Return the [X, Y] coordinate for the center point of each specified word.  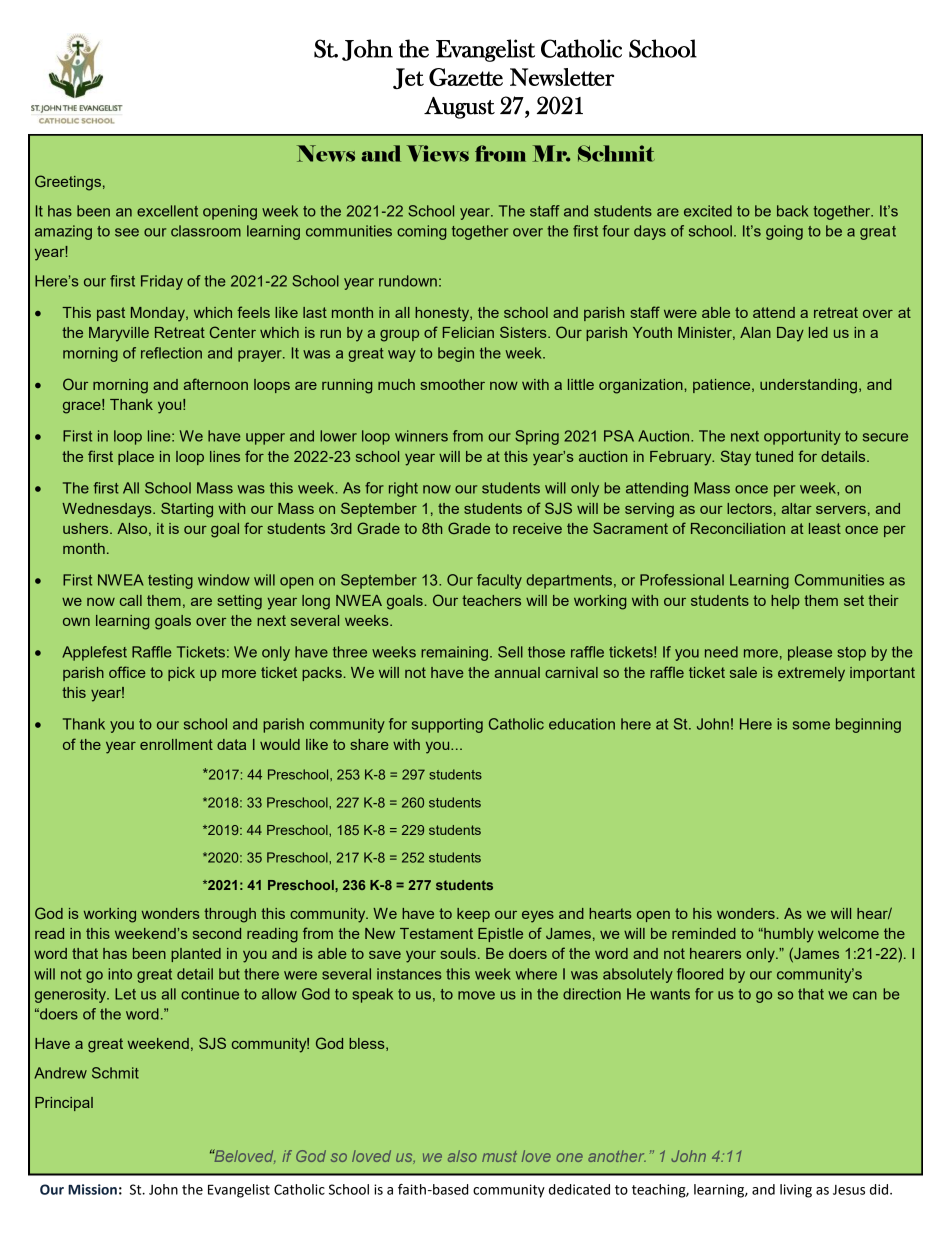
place [136, 458]
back [792, 211]
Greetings [68, 183]
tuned [774, 456]
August [459, 108]
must [499, 1156]
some [811, 725]
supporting [447, 725]
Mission [92, 1189]
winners [421, 436]
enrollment [176, 744]
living [796, 1191]
